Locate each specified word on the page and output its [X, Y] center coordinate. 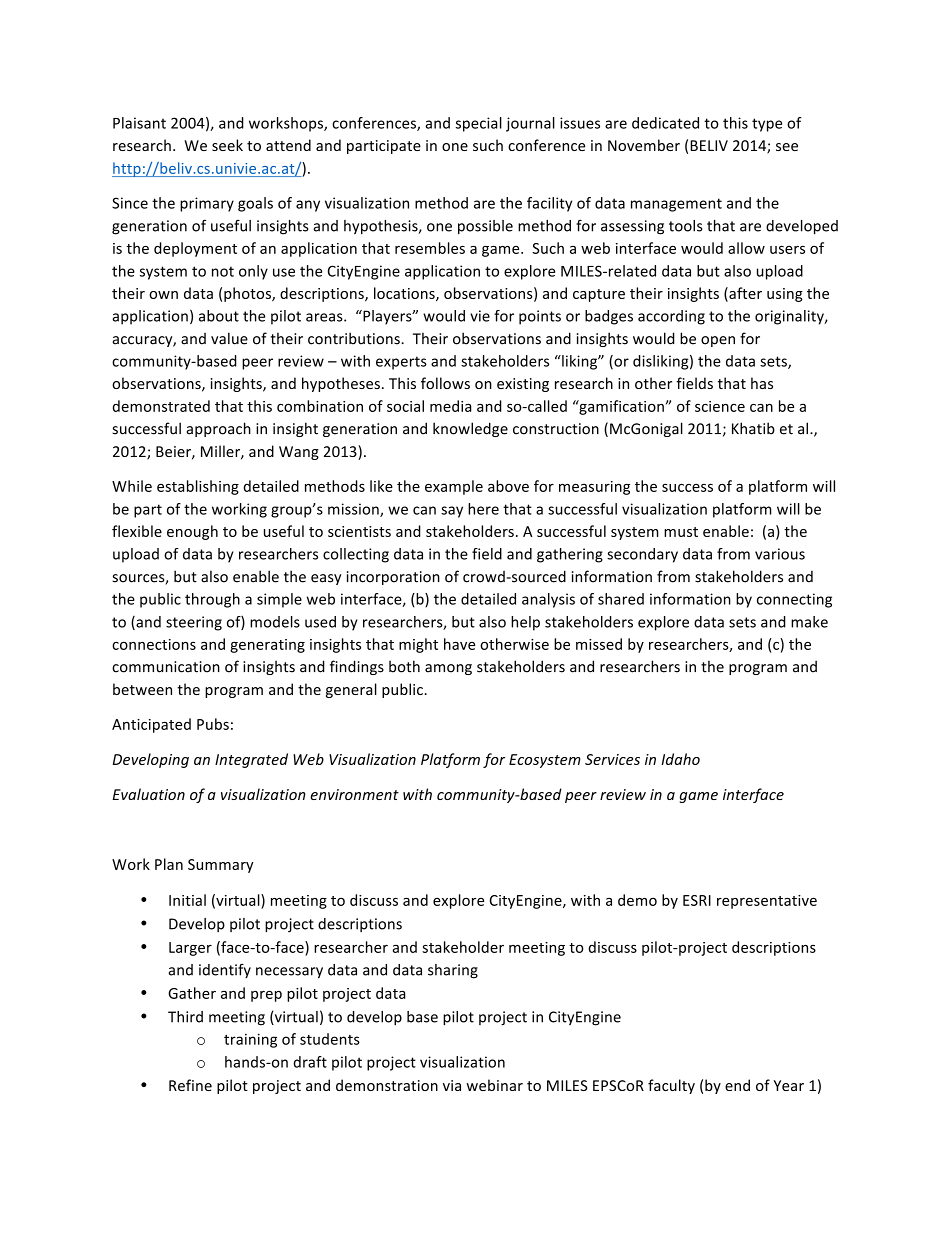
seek [227, 145]
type [767, 125]
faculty [671, 1086]
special [479, 124]
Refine [190, 1085]
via [452, 1085]
